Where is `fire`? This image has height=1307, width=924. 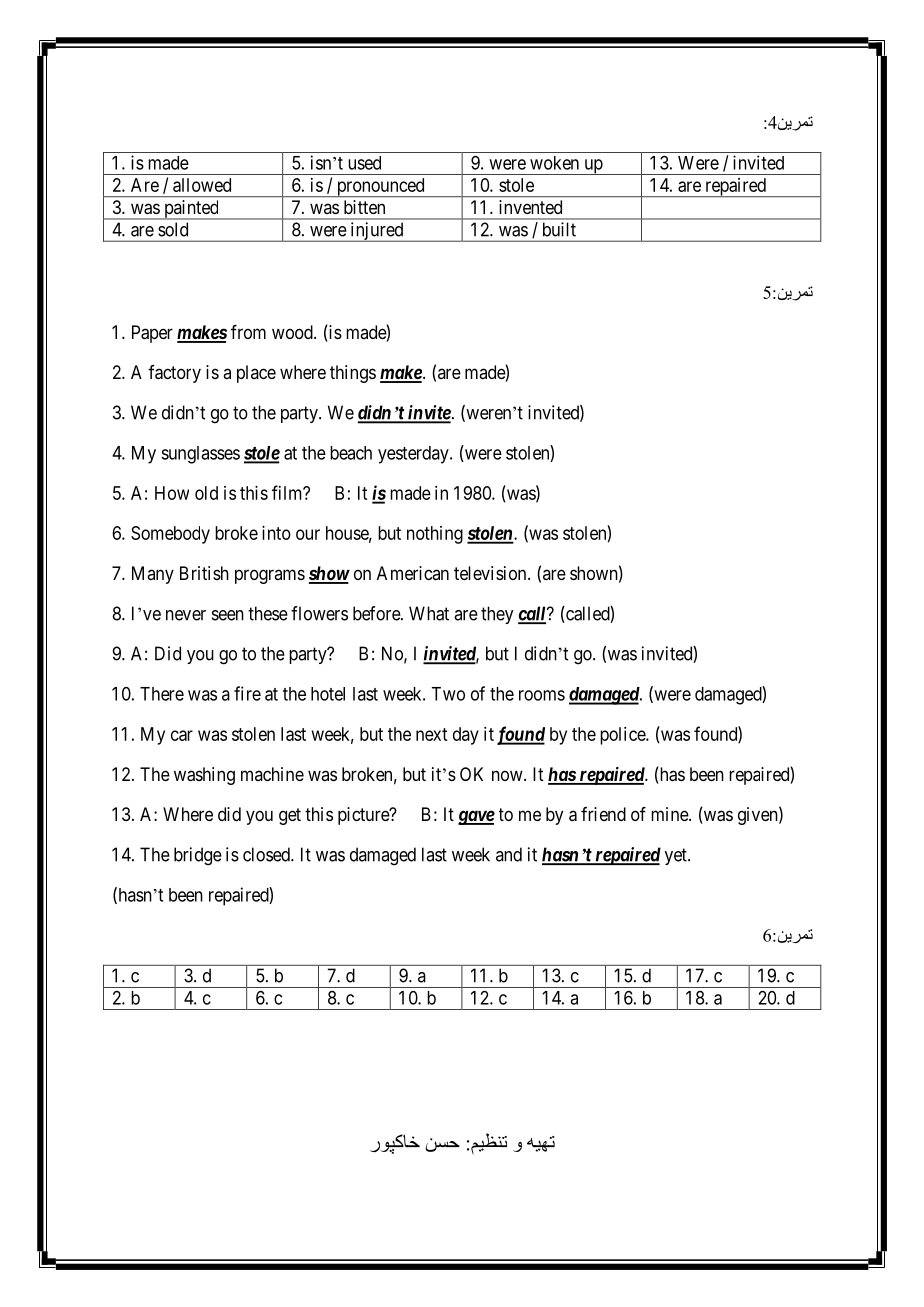 fire is located at coordinates (247, 693).
